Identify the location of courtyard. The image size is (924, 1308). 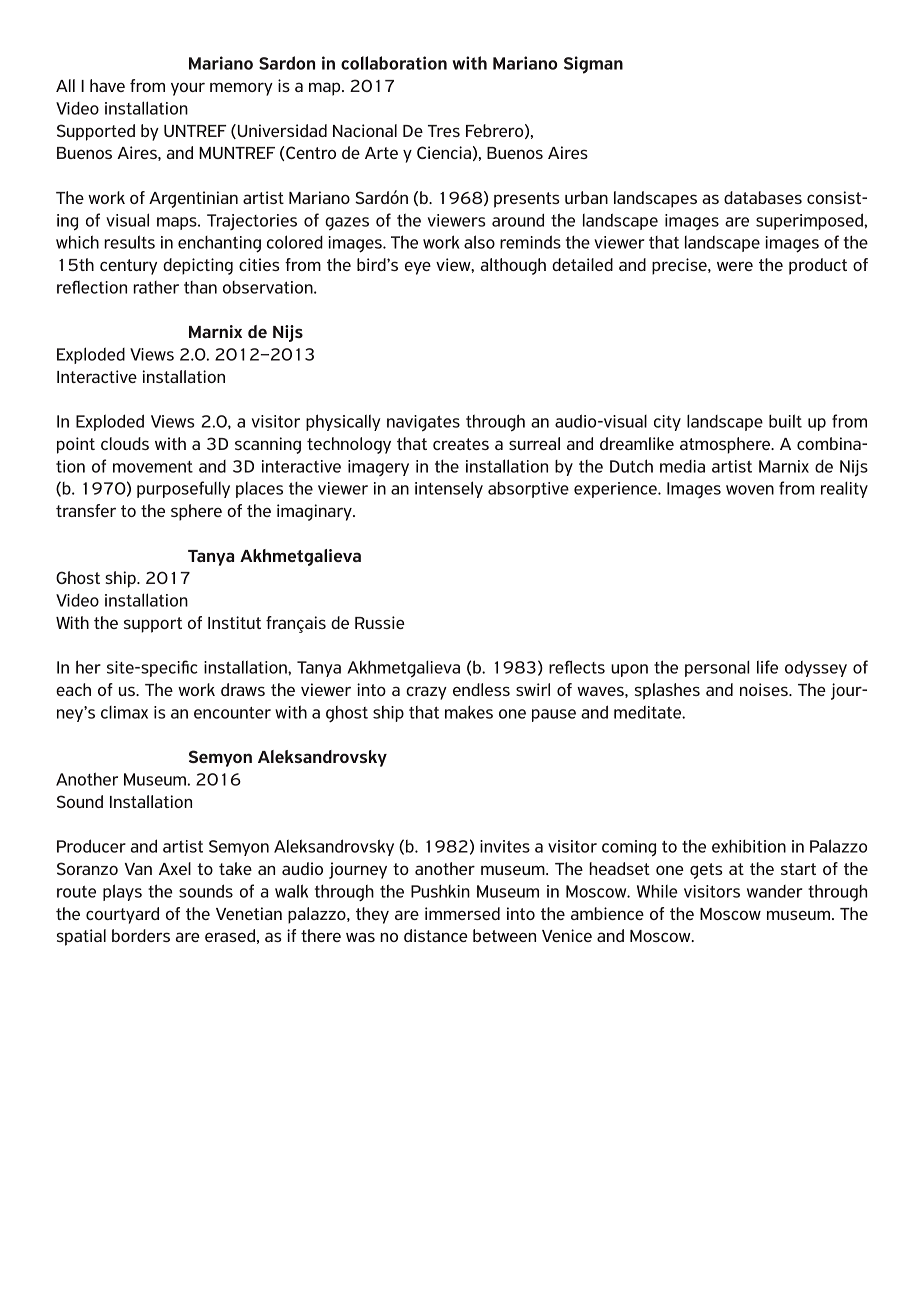
(122, 915).
